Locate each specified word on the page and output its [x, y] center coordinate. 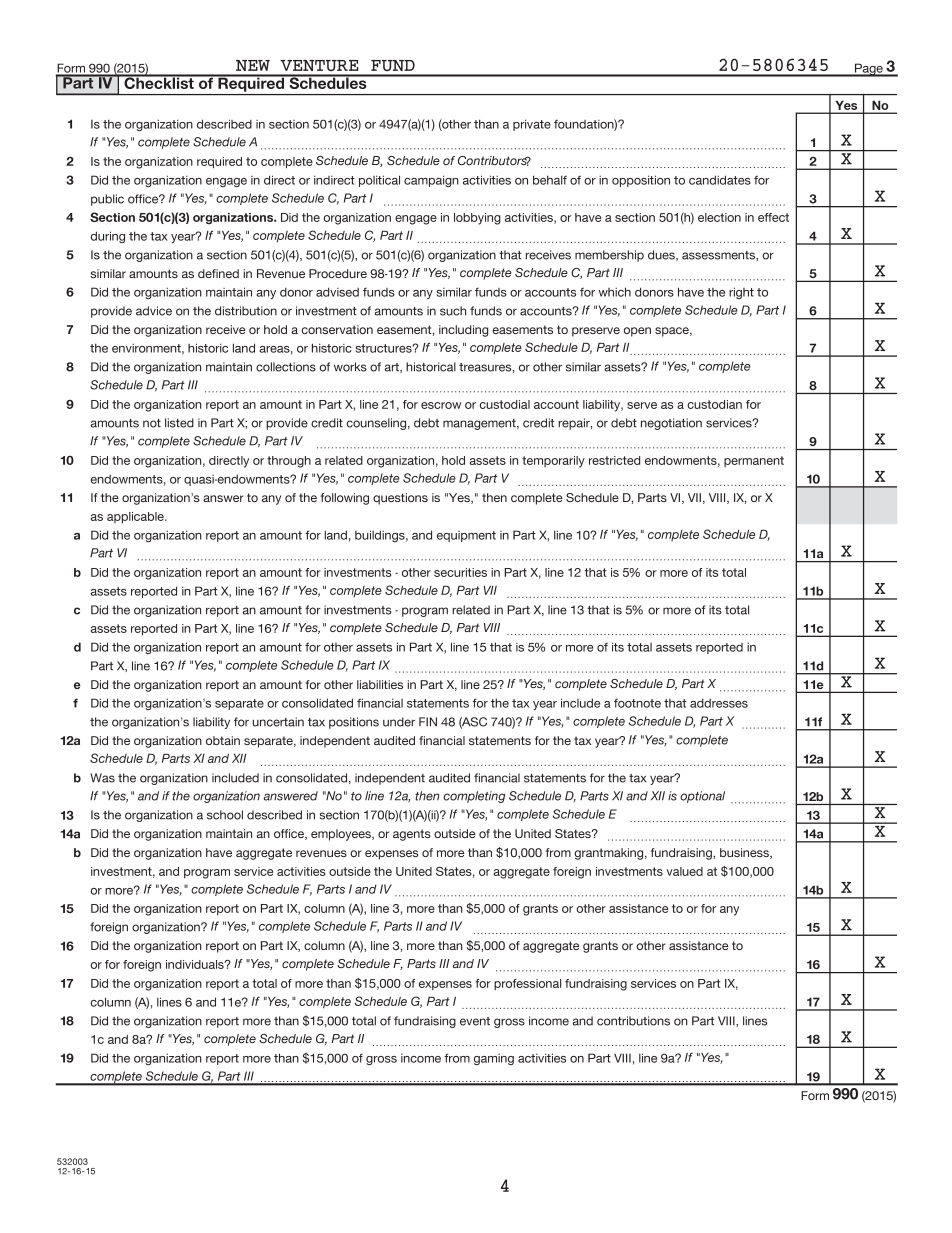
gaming [494, 1059]
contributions [633, 1021]
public [107, 200]
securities [460, 572]
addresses [719, 703]
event [475, 1021]
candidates [720, 180]
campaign [431, 181]
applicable [136, 518]
